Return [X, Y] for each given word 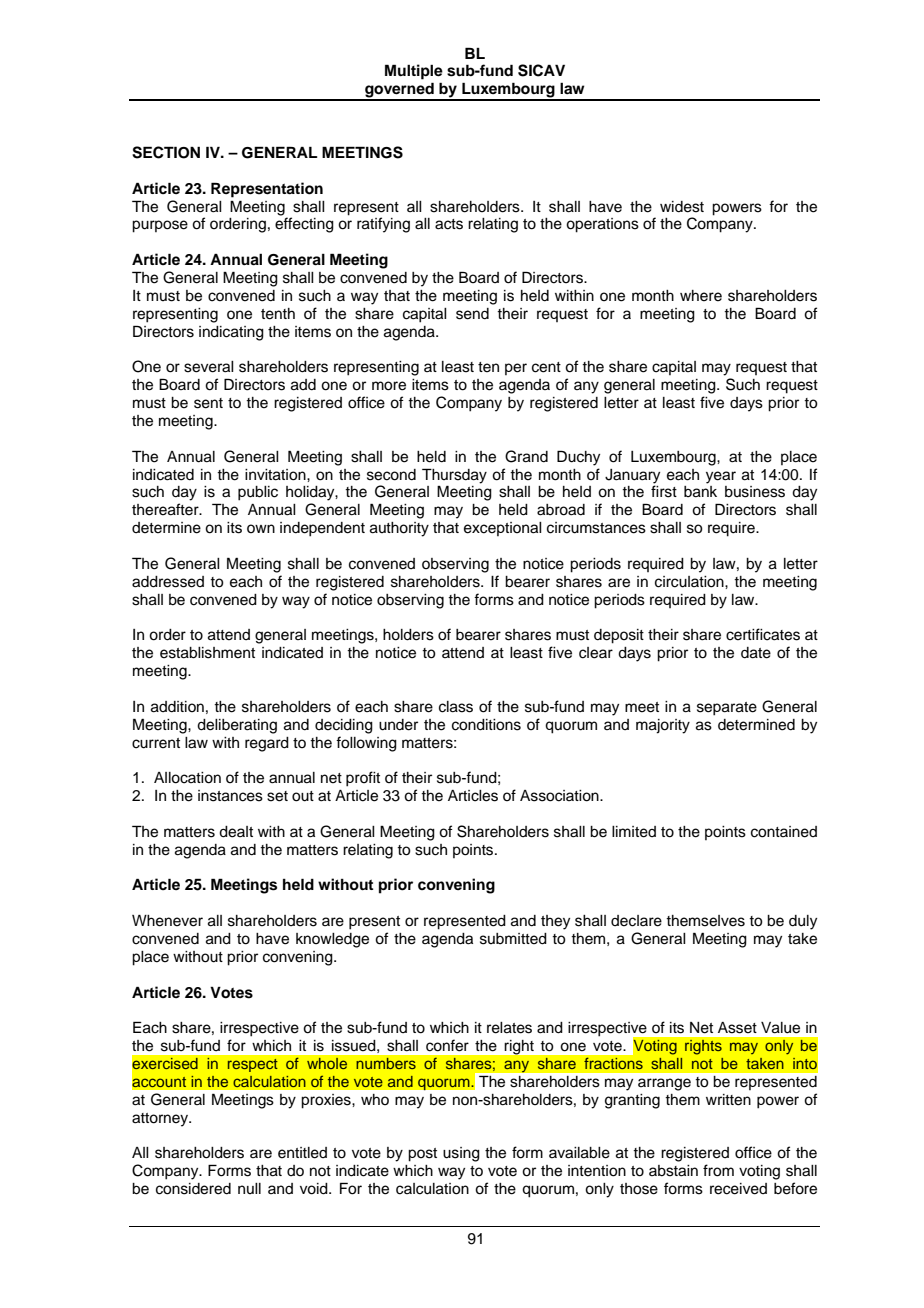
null [249, 1188]
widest [682, 207]
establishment [207, 653]
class [456, 707]
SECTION [166, 152]
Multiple [414, 72]
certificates [763, 634]
